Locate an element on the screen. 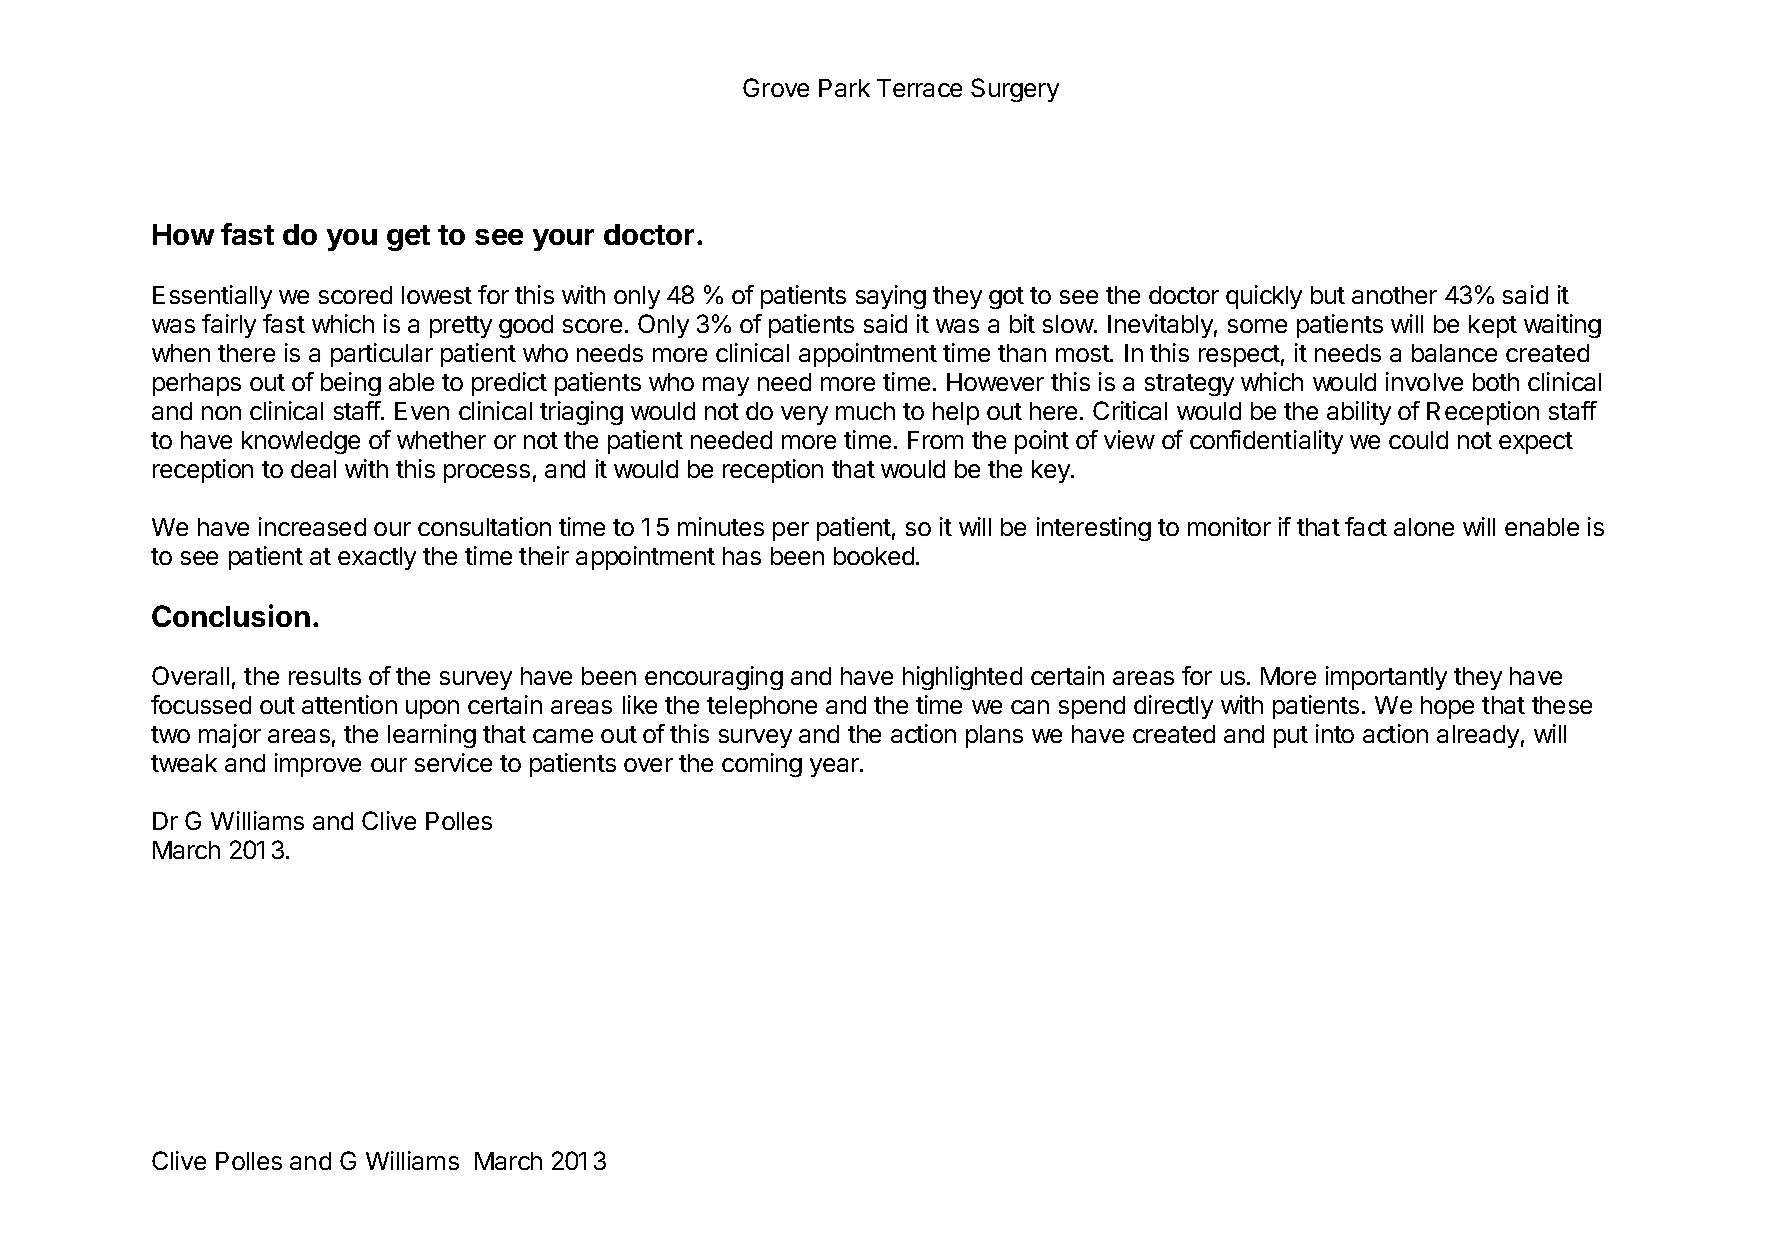 The height and width of the screenshot is (1250, 1769). However is located at coordinates (995, 382).
